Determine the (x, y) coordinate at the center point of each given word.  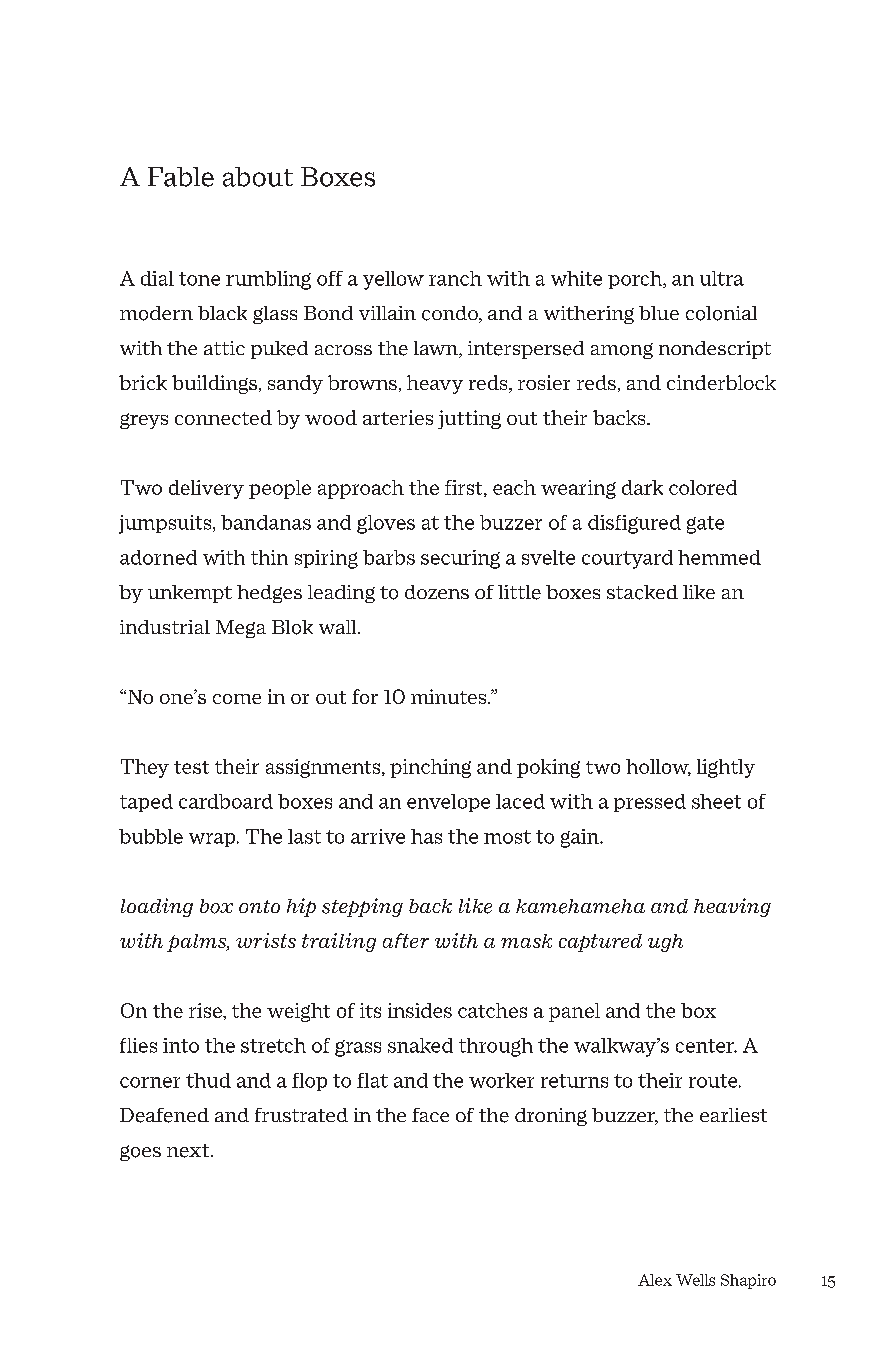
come (237, 699)
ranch (455, 278)
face (430, 1115)
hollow (658, 767)
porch (636, 280)
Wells (695, 1280)
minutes (450, 696)
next (189, 1151)
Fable (181, 177)
